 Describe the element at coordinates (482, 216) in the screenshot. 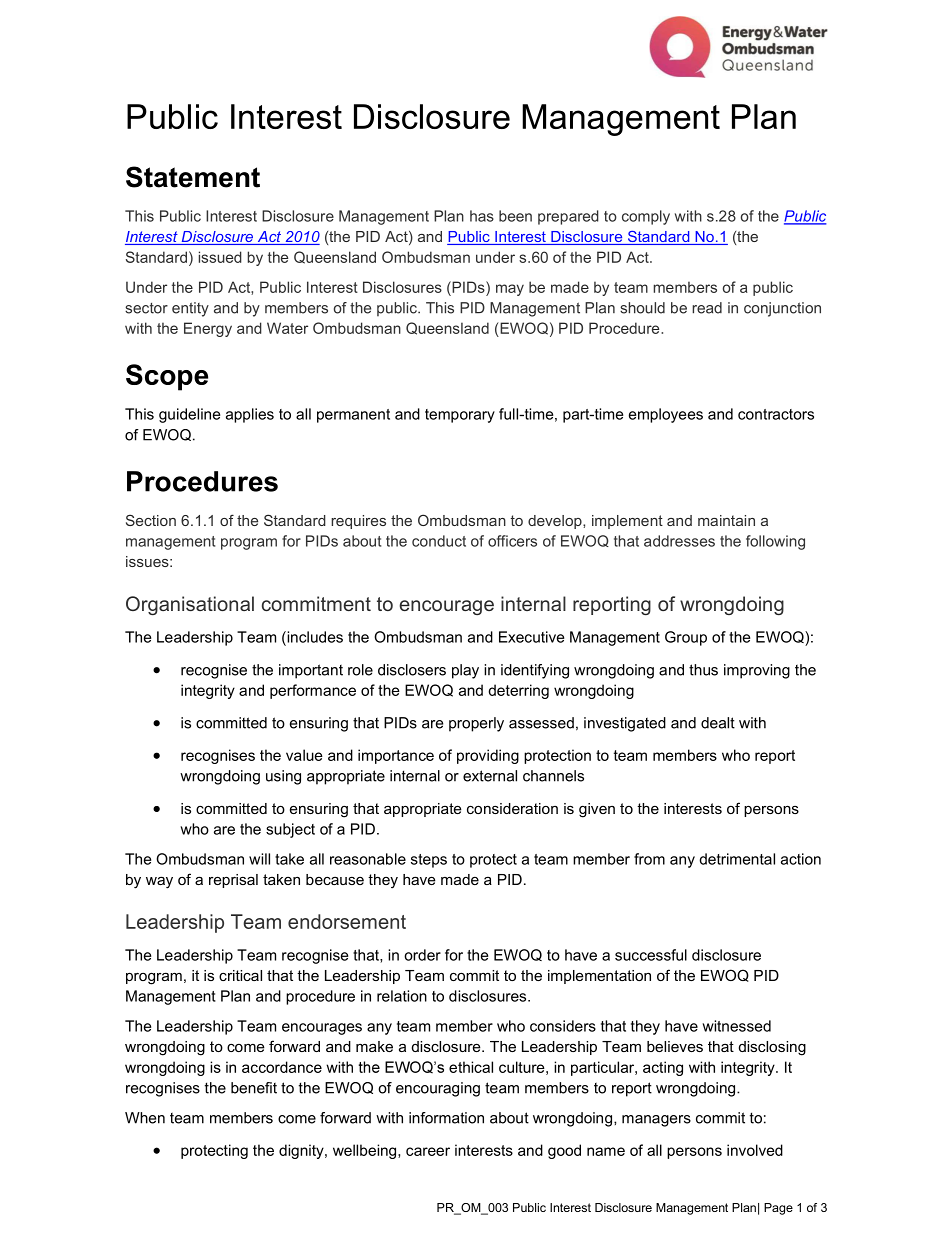

I see `has` at that location.
